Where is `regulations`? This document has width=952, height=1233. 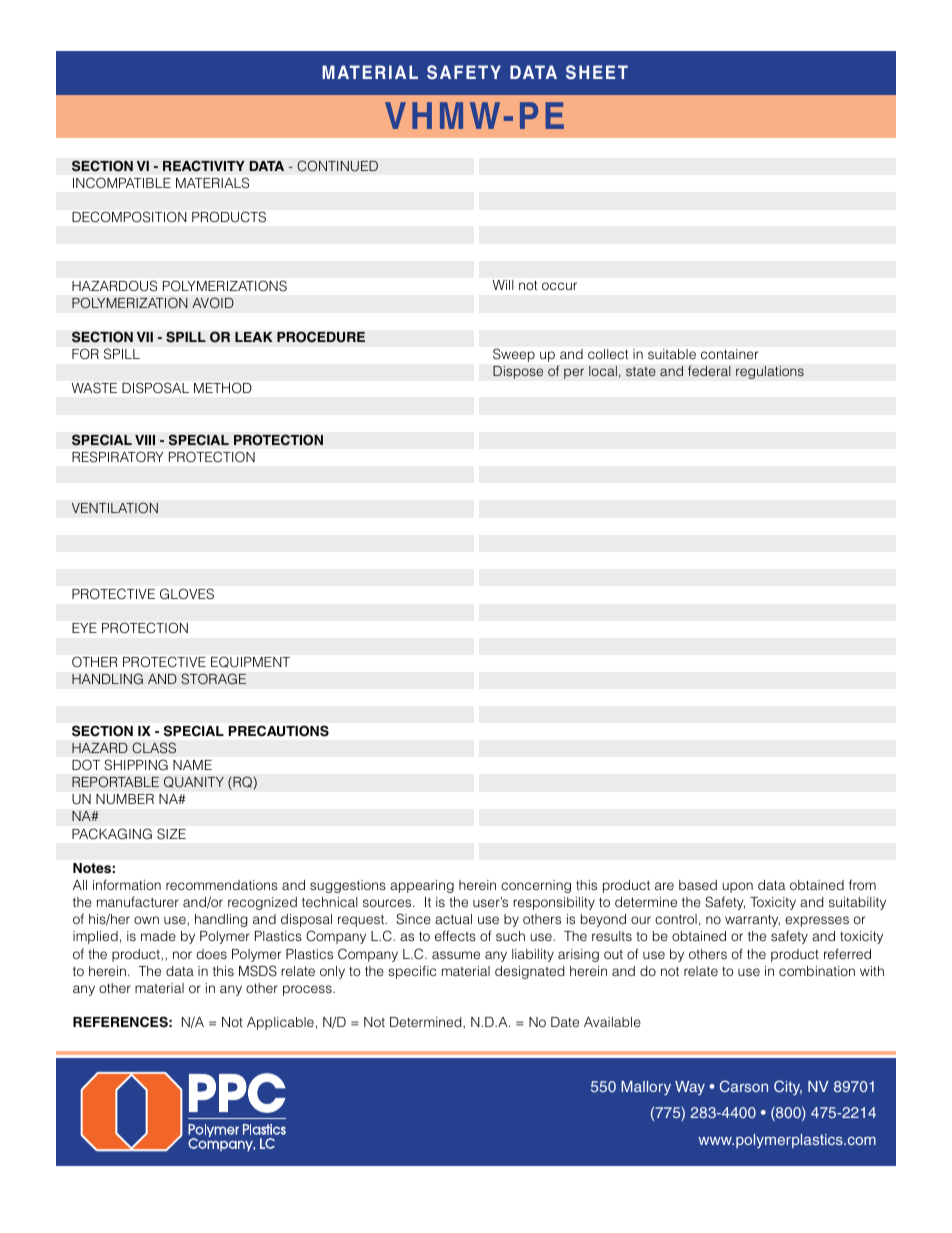 regulations is located at coordinates (770, 372).
